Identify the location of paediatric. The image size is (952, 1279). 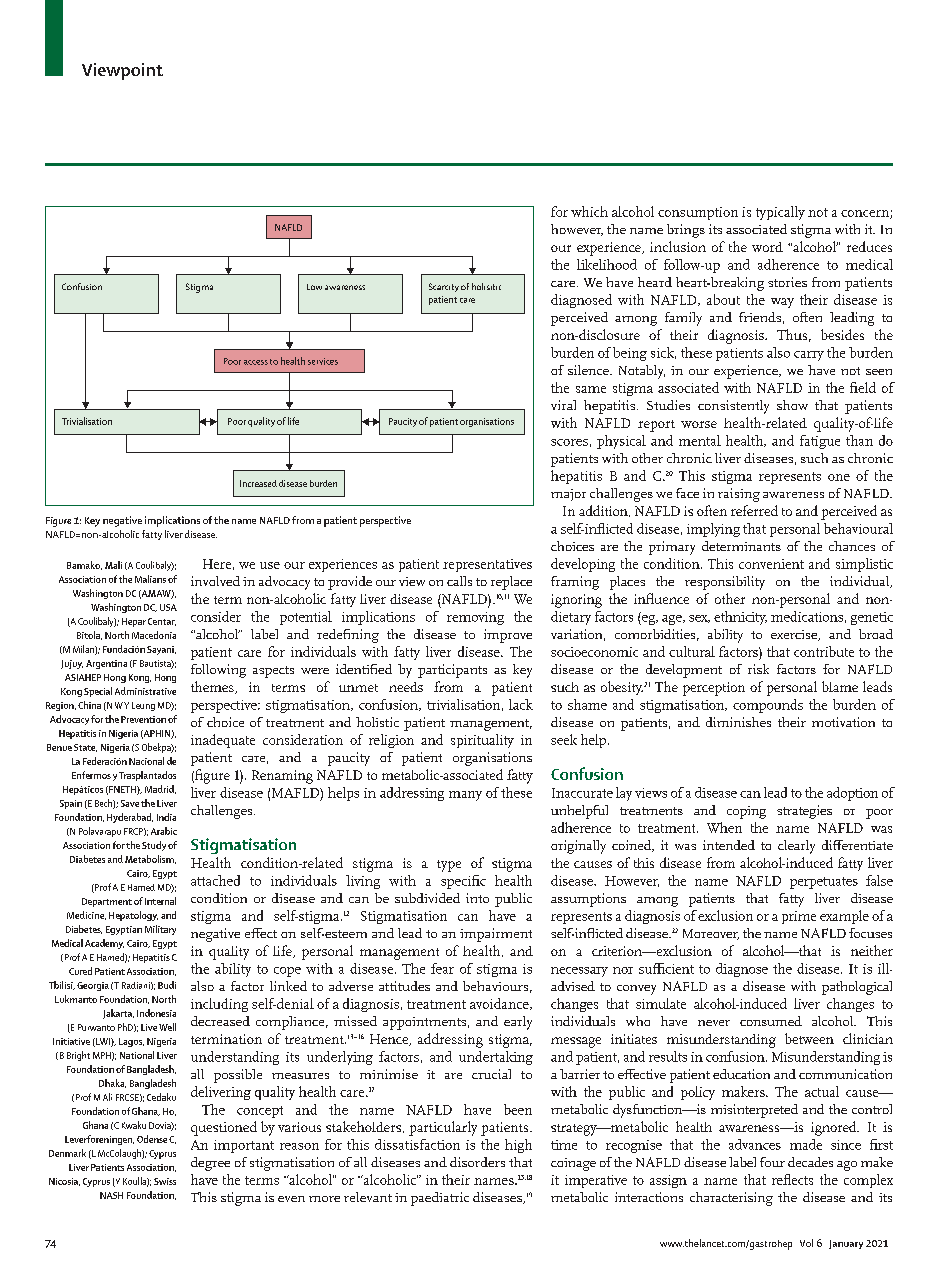
(440, 1199).
